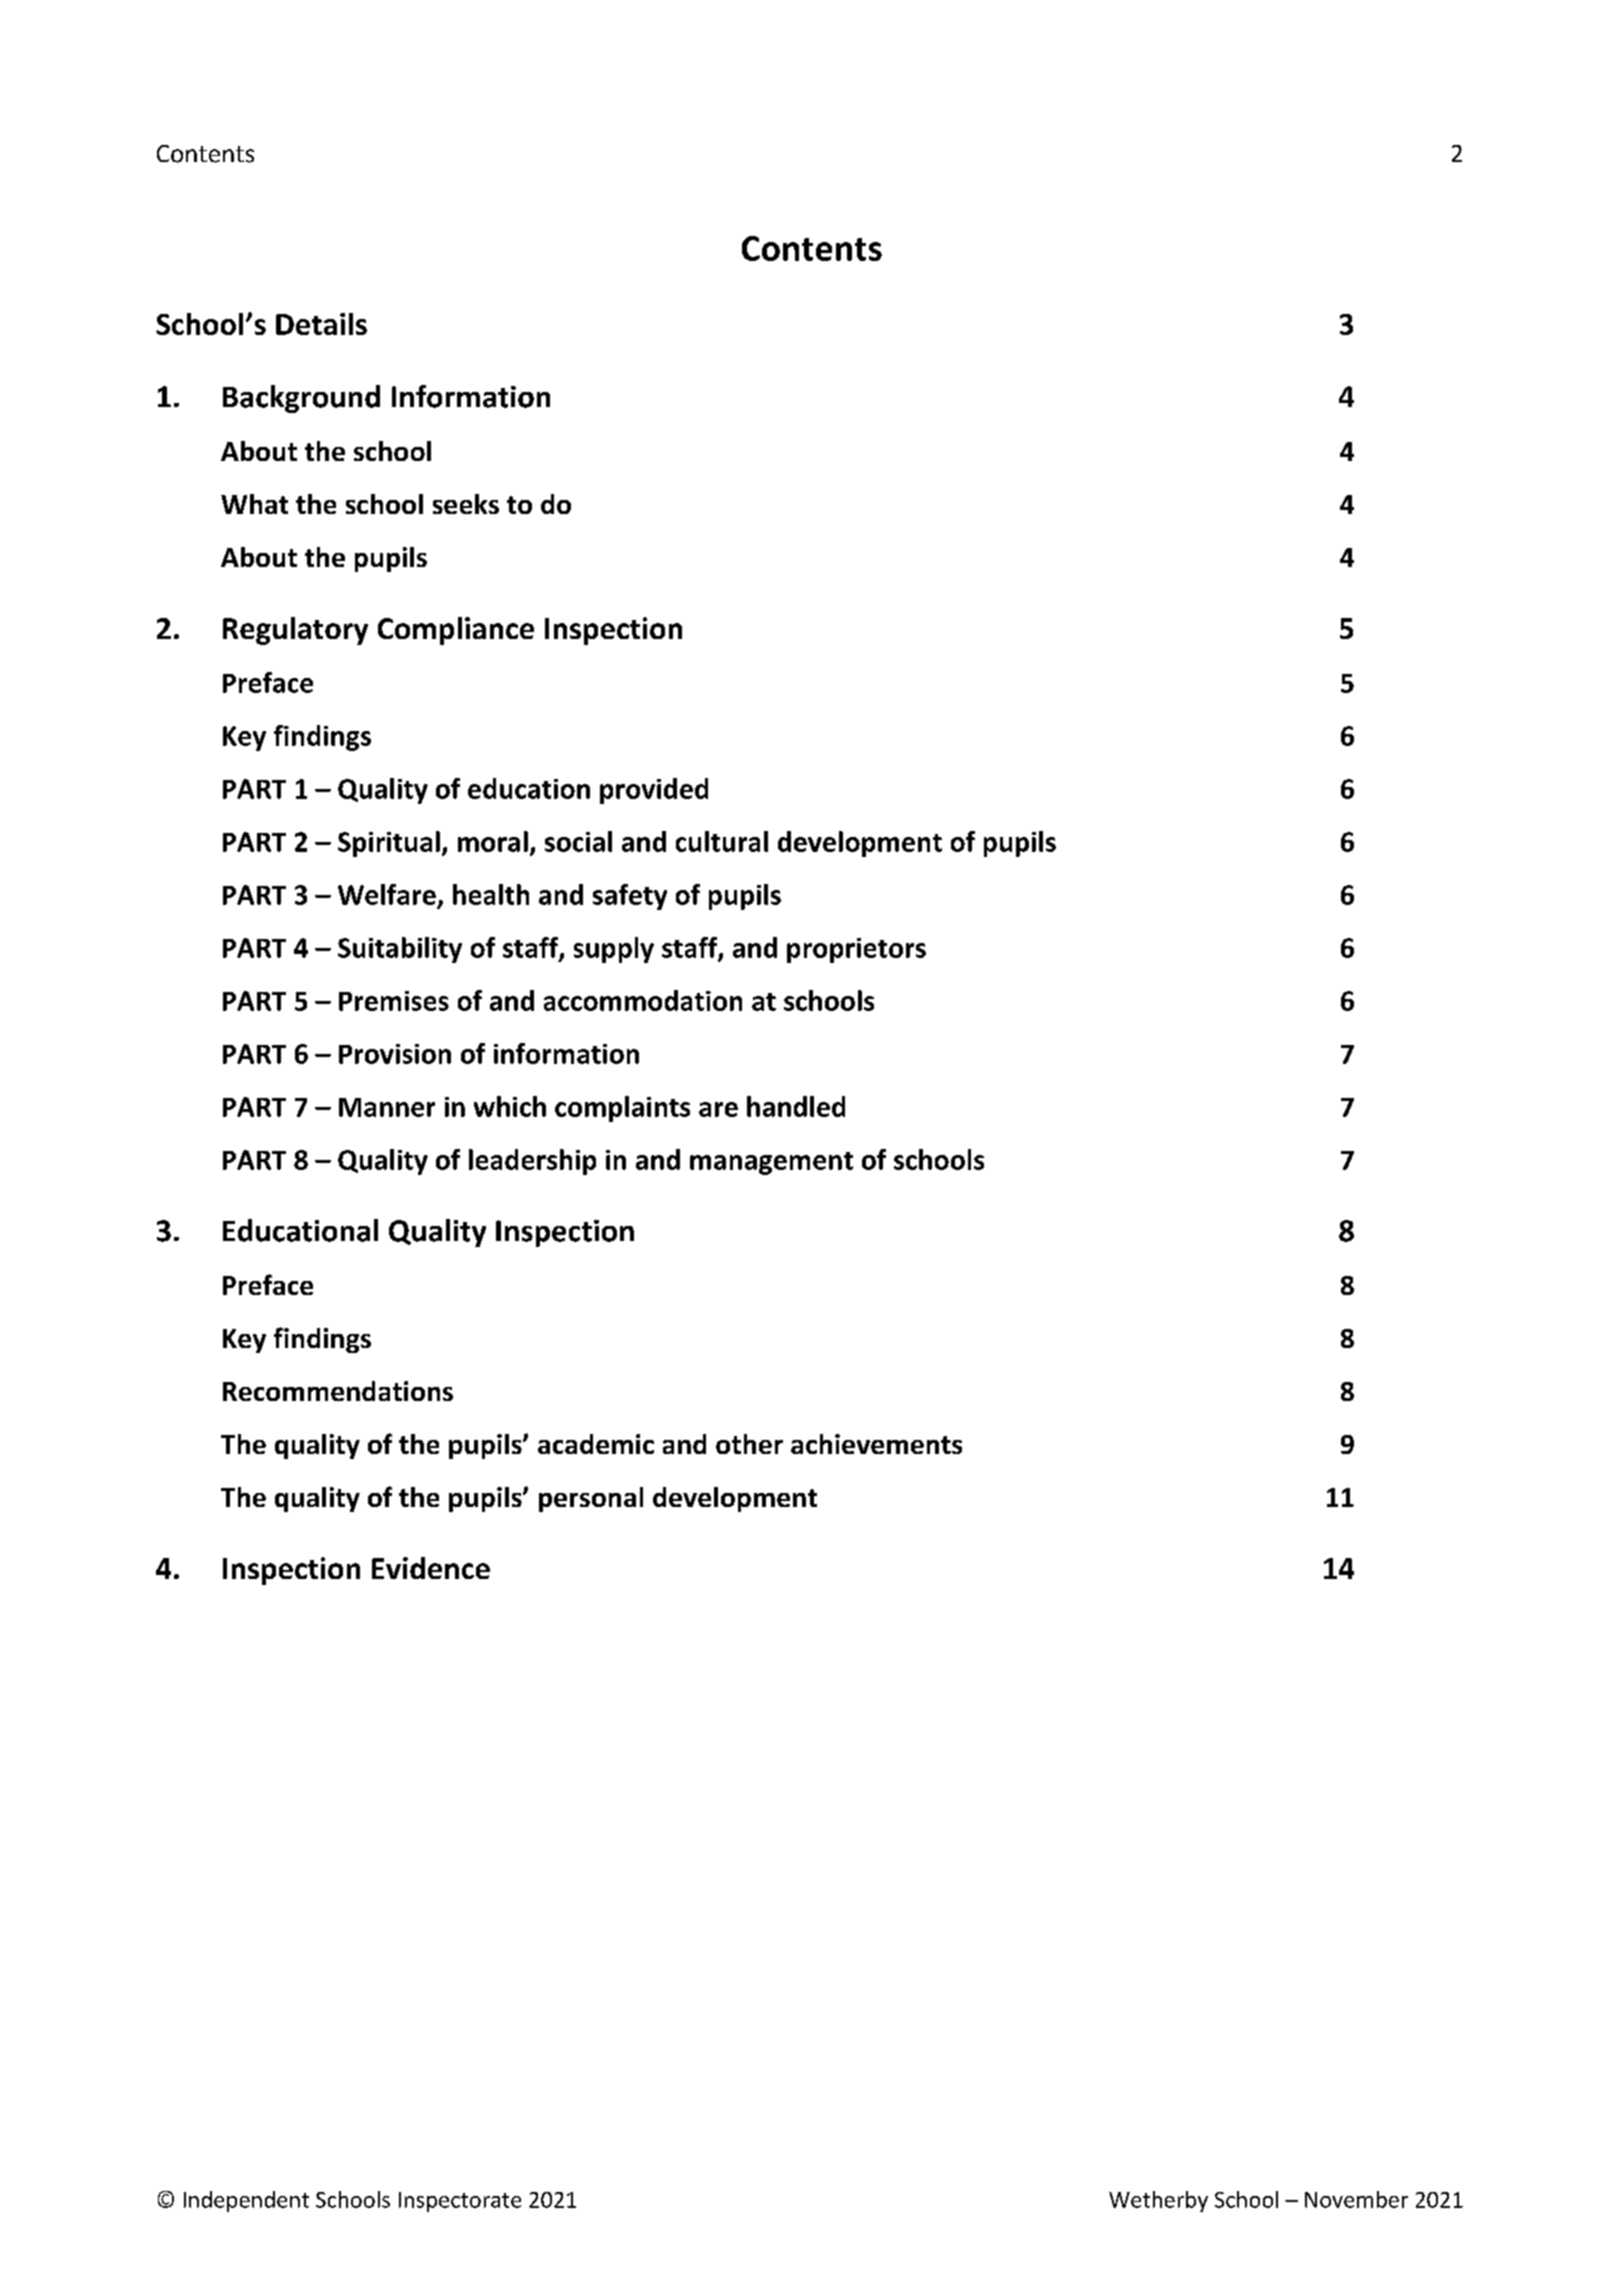 This document has width=1623, height=2296. Describe the element at coordinates (301, 399) in the document. I see `Background` at that location.
